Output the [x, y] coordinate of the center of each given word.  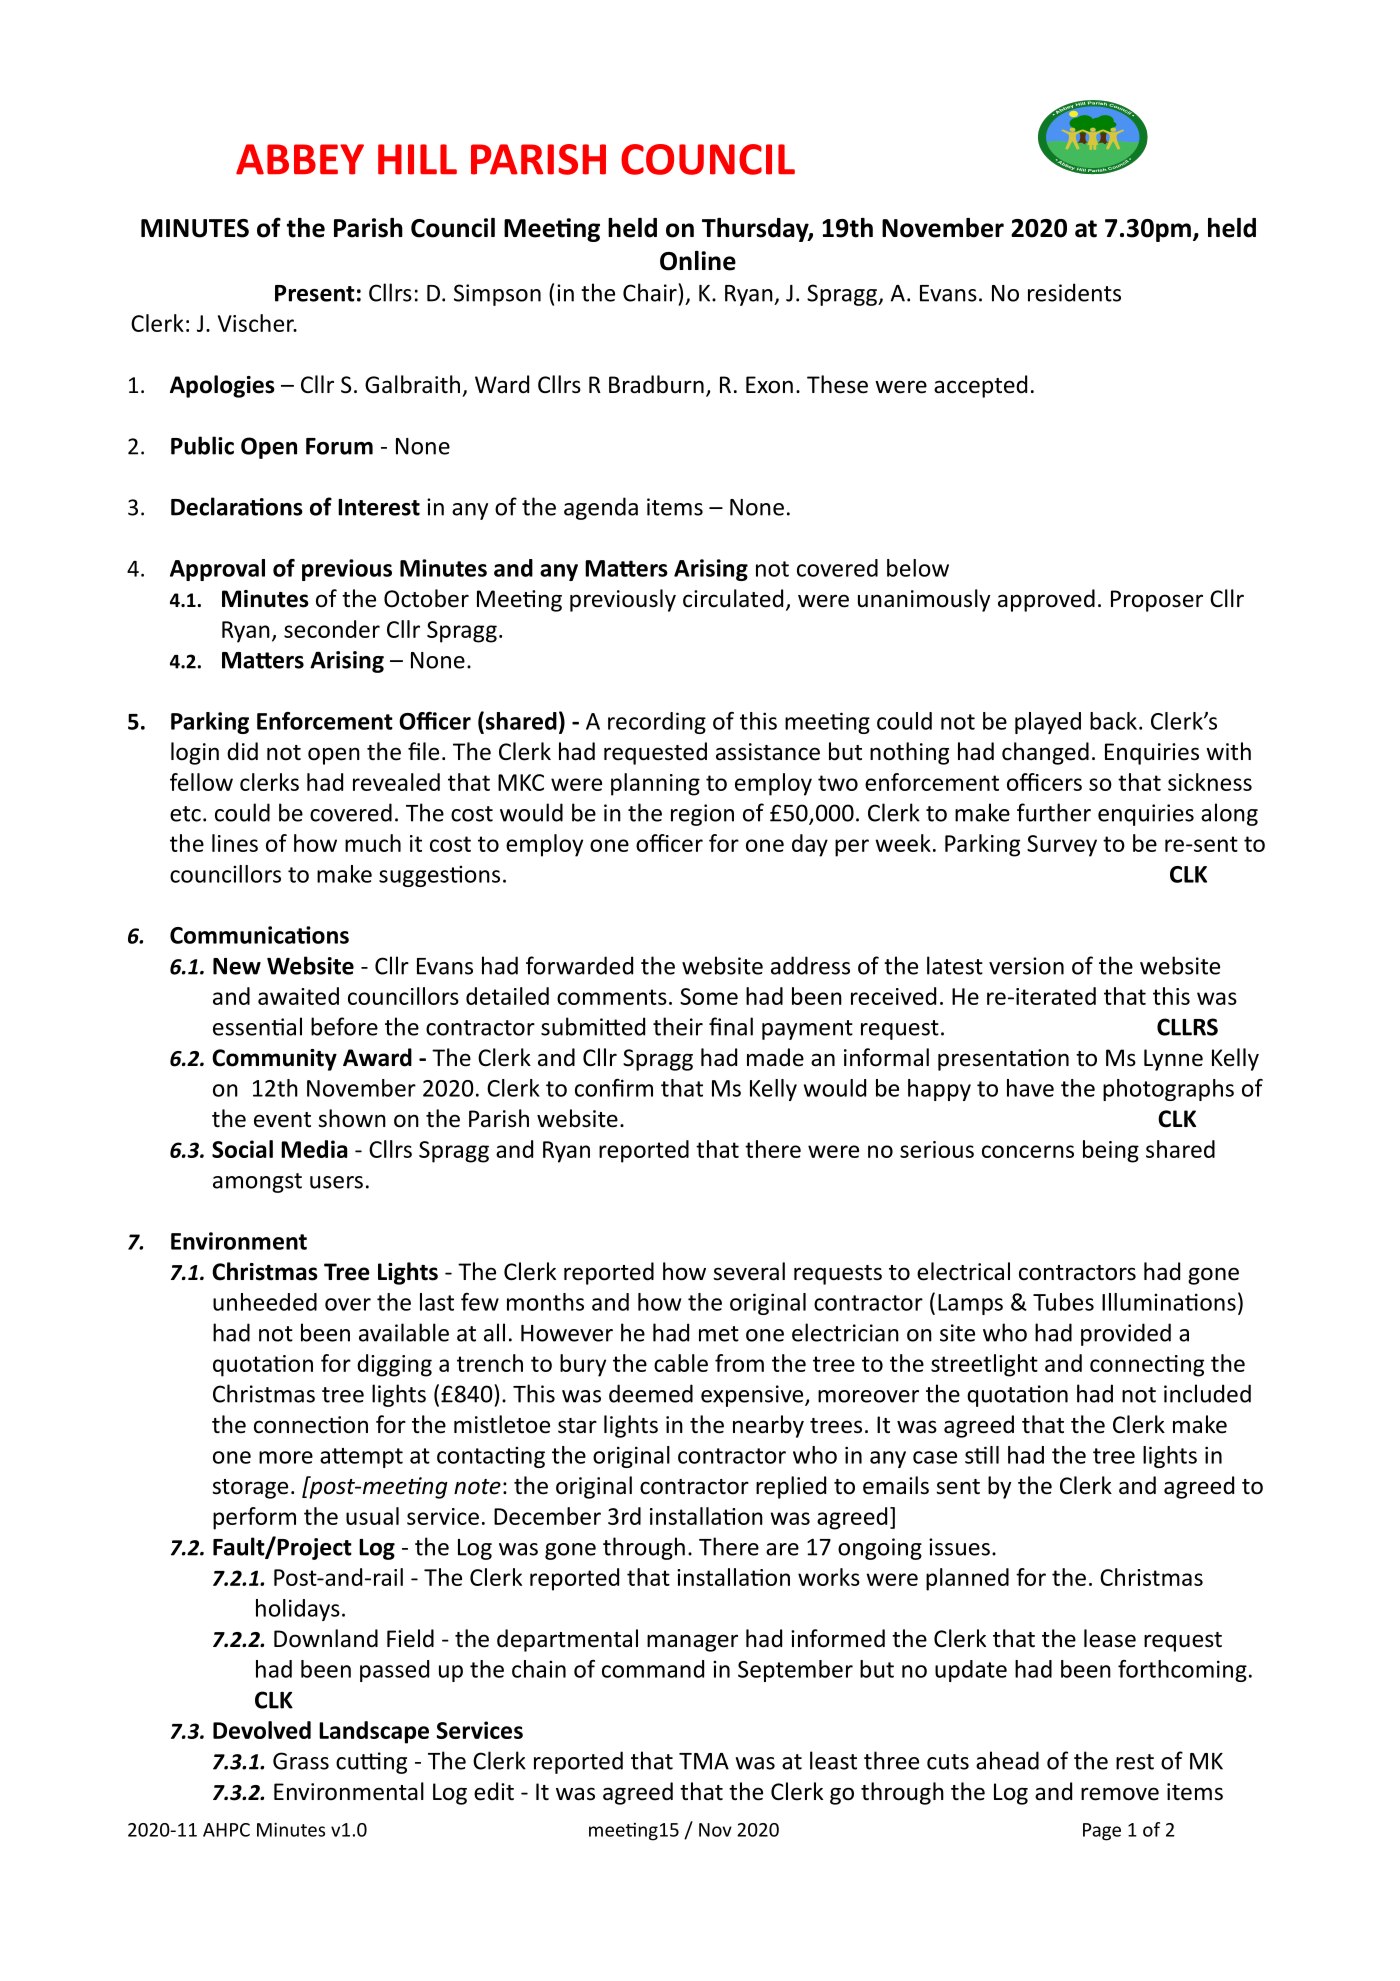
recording [657, 723]
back [1113, 721]
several [749, 1271]
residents [1074, 292]
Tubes [1063, 1302]
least [833, 1760]
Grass [301, 1761]
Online [698, 261]
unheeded [265, 1302]
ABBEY [300, 159]
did [242, 751]
